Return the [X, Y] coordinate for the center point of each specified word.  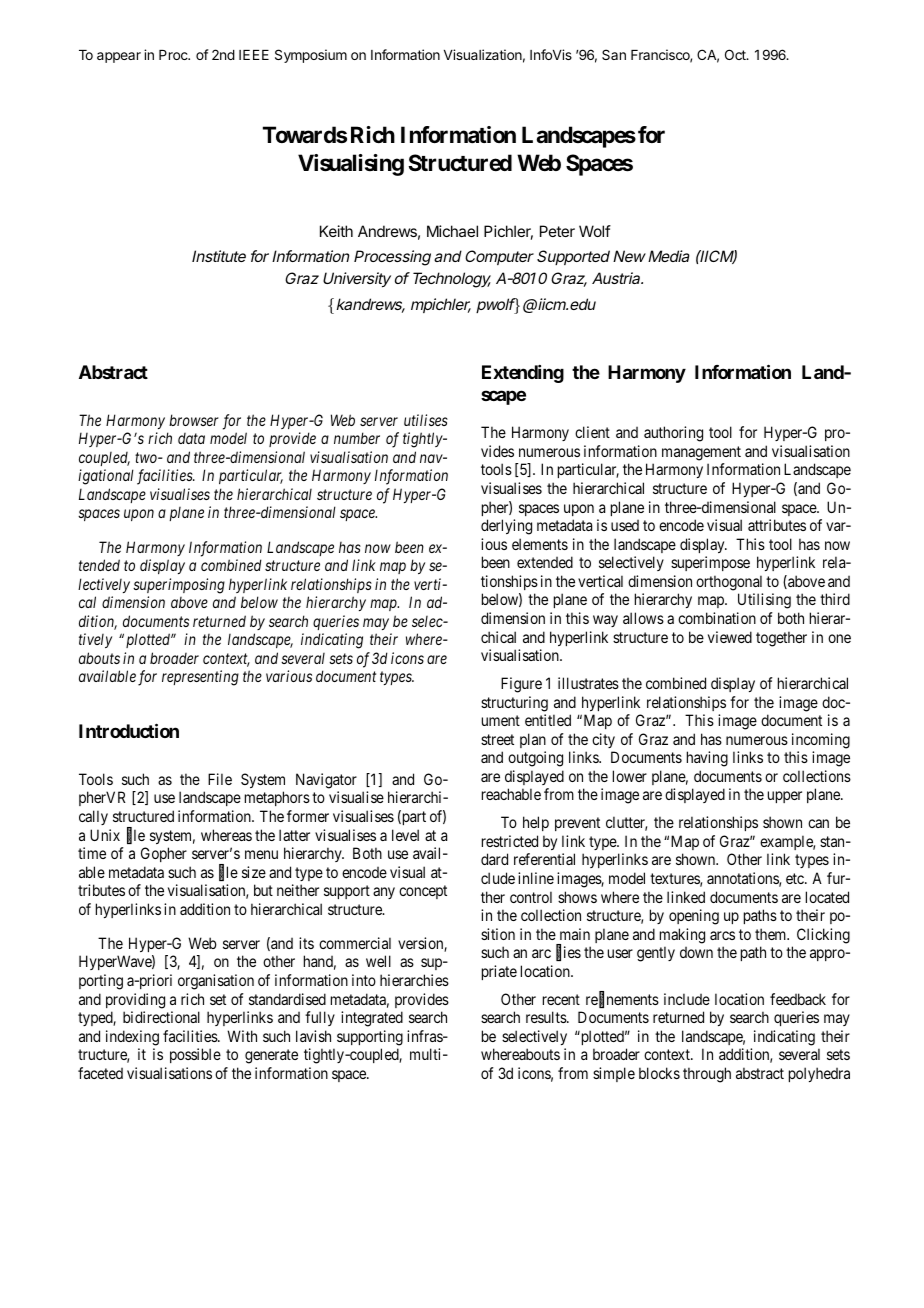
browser [194, 420]
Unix [105, 835]
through [707, 1075]
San [614, 54]
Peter [557, 231]
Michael [452, 231]
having [707, 759]
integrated [372, 1019]
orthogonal [729, 583]
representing [200, 678]
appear [119, 57]
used [625, 525]
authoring [673, 434]
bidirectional [161, 1017]
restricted [510, 841]
